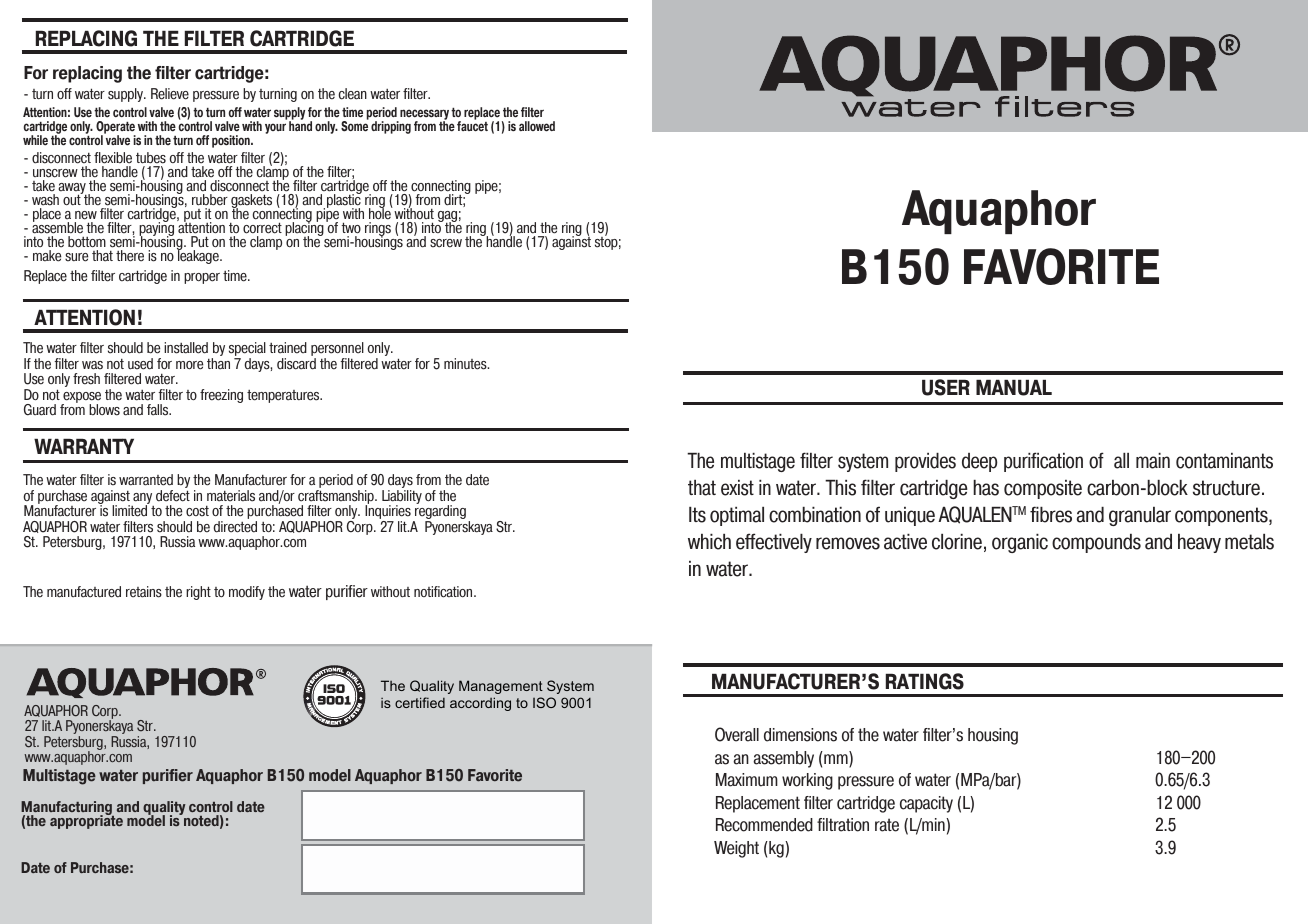  What do you see at coordinates (466, 364) in the image?
I see `minutes` at bounding box center [466, 364].
